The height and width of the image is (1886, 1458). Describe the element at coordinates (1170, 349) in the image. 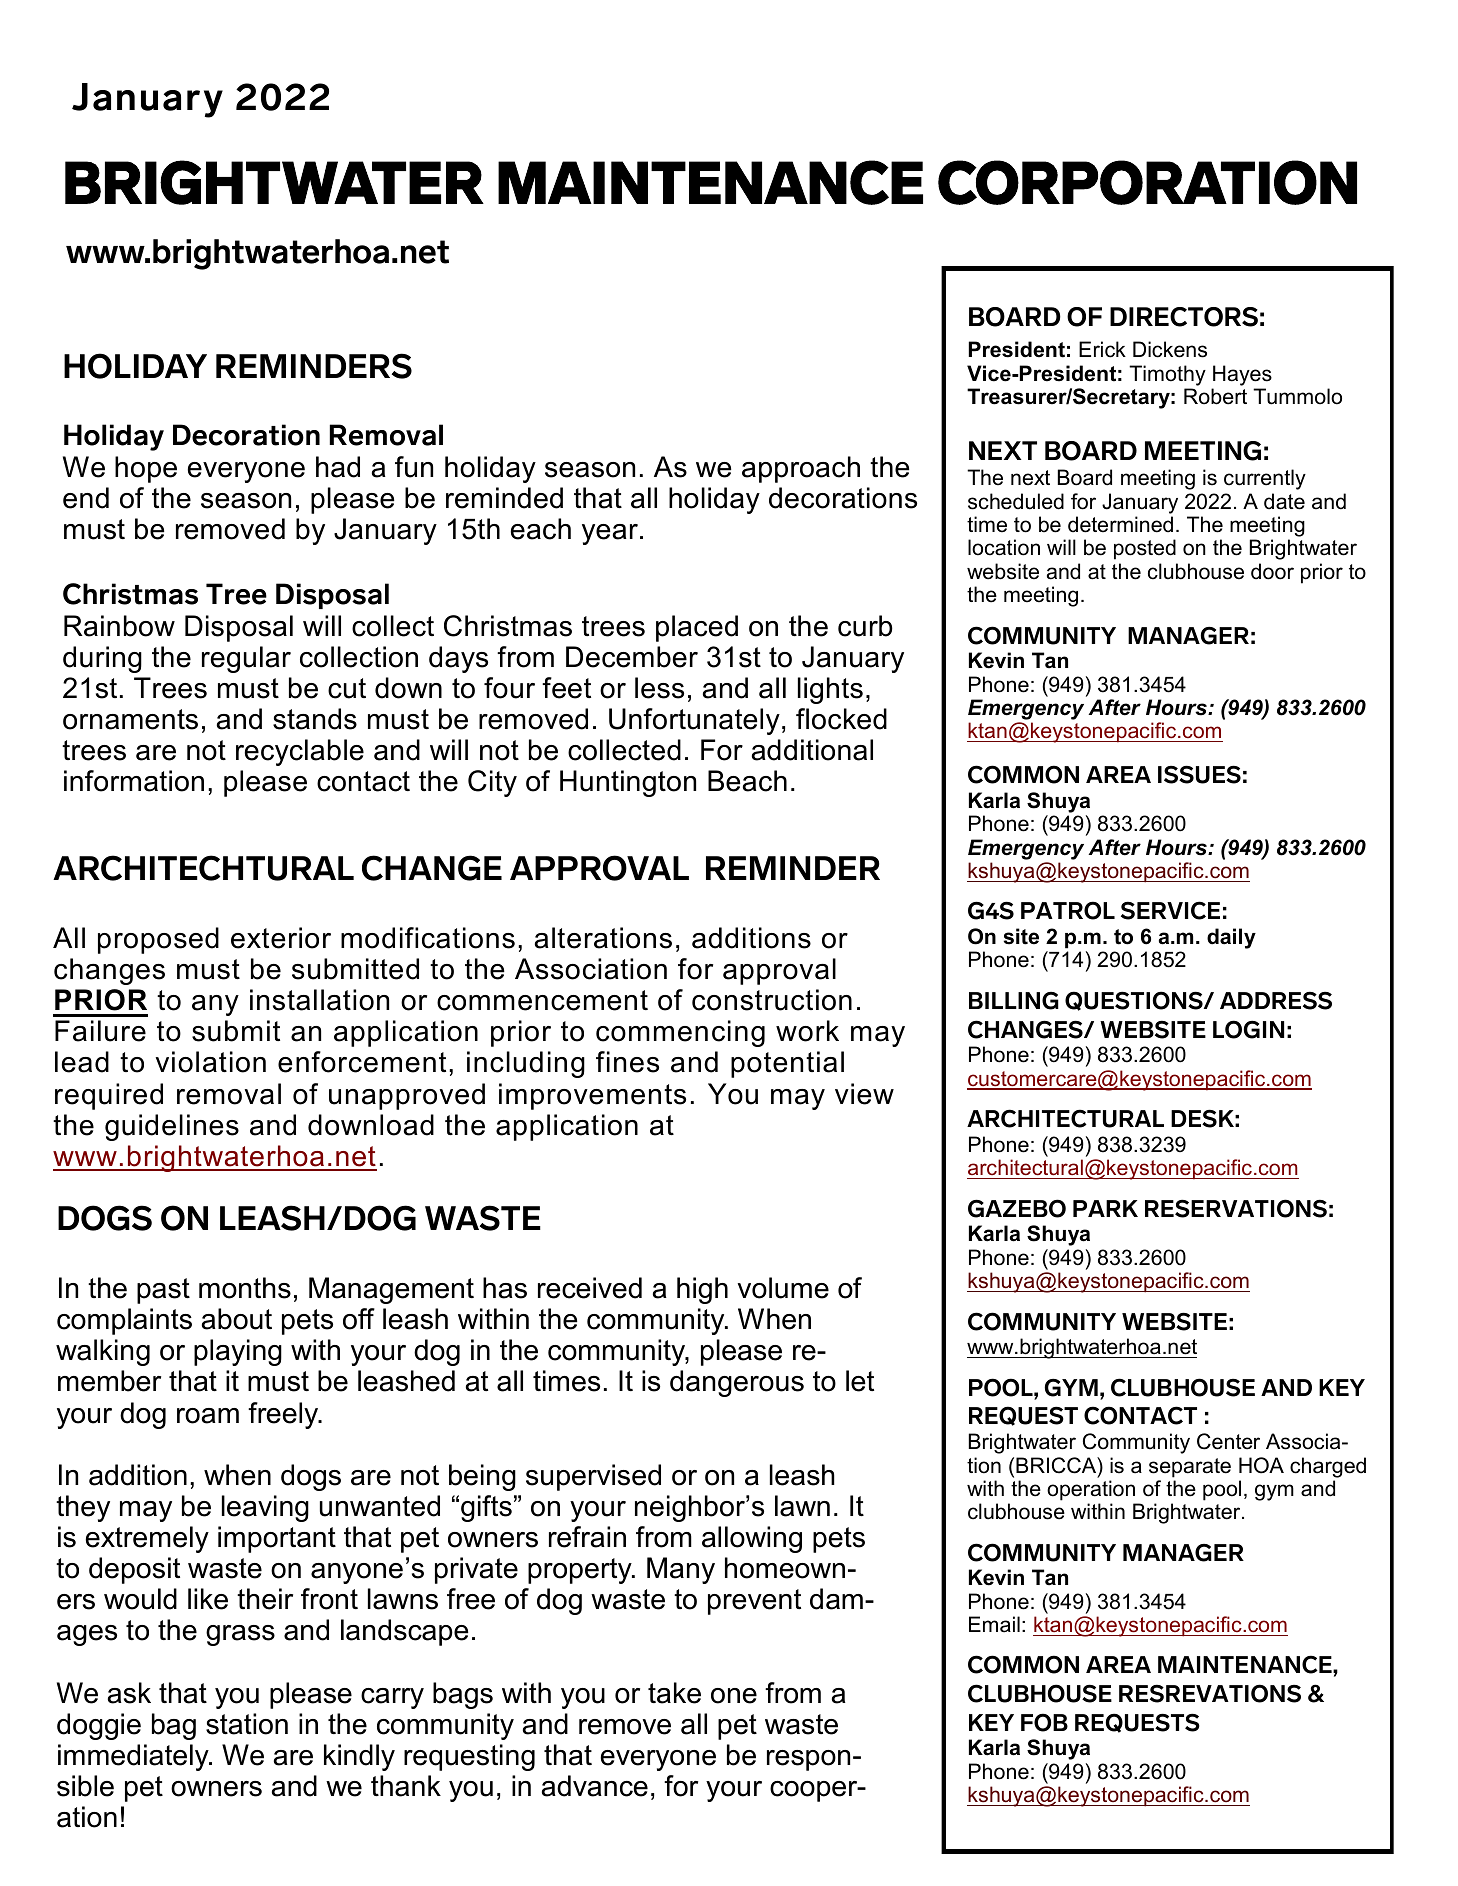

I see `Dickens` at that location.
